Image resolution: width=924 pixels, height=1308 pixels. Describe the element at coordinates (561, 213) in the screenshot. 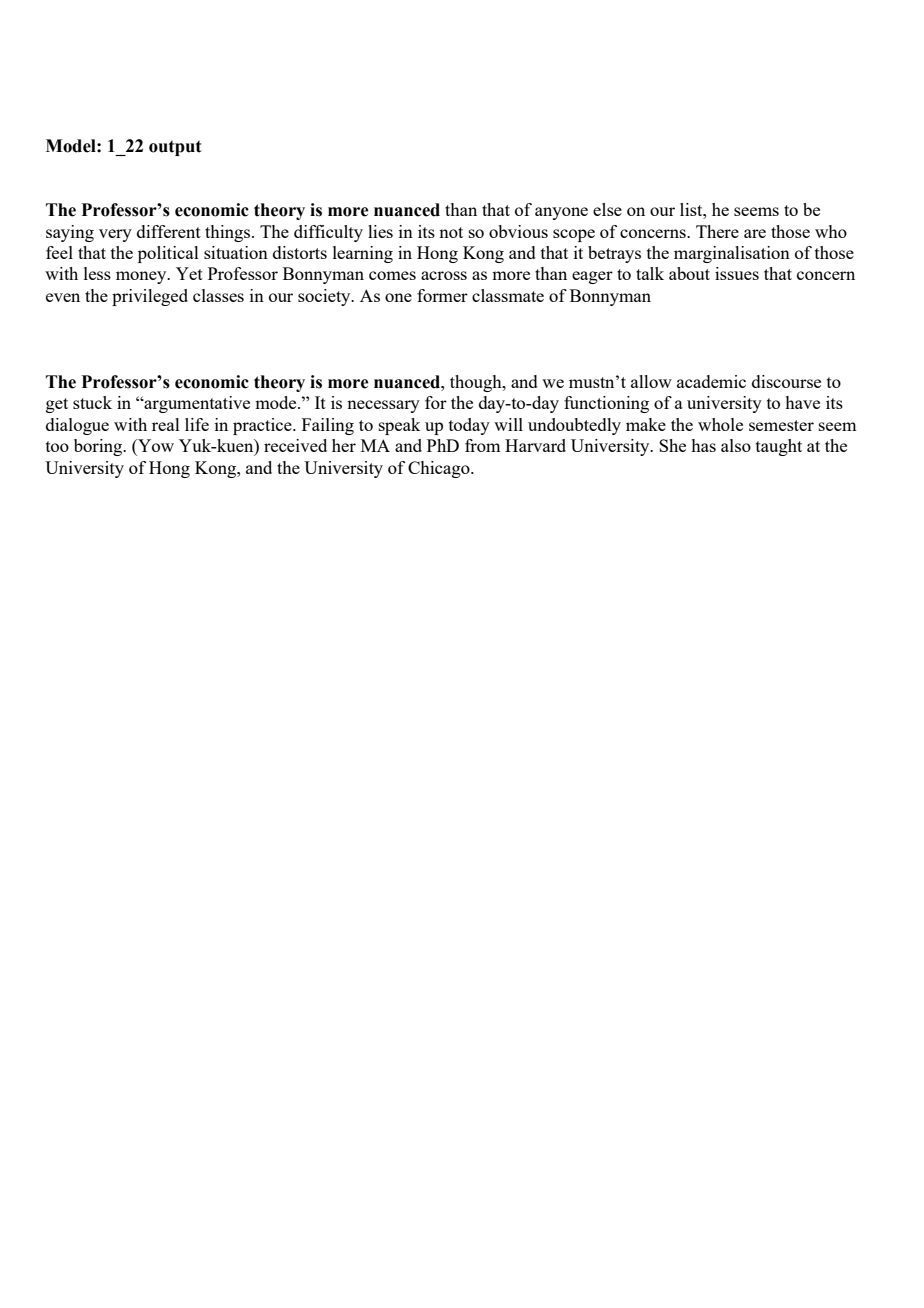

I see `anyone` at that location.
